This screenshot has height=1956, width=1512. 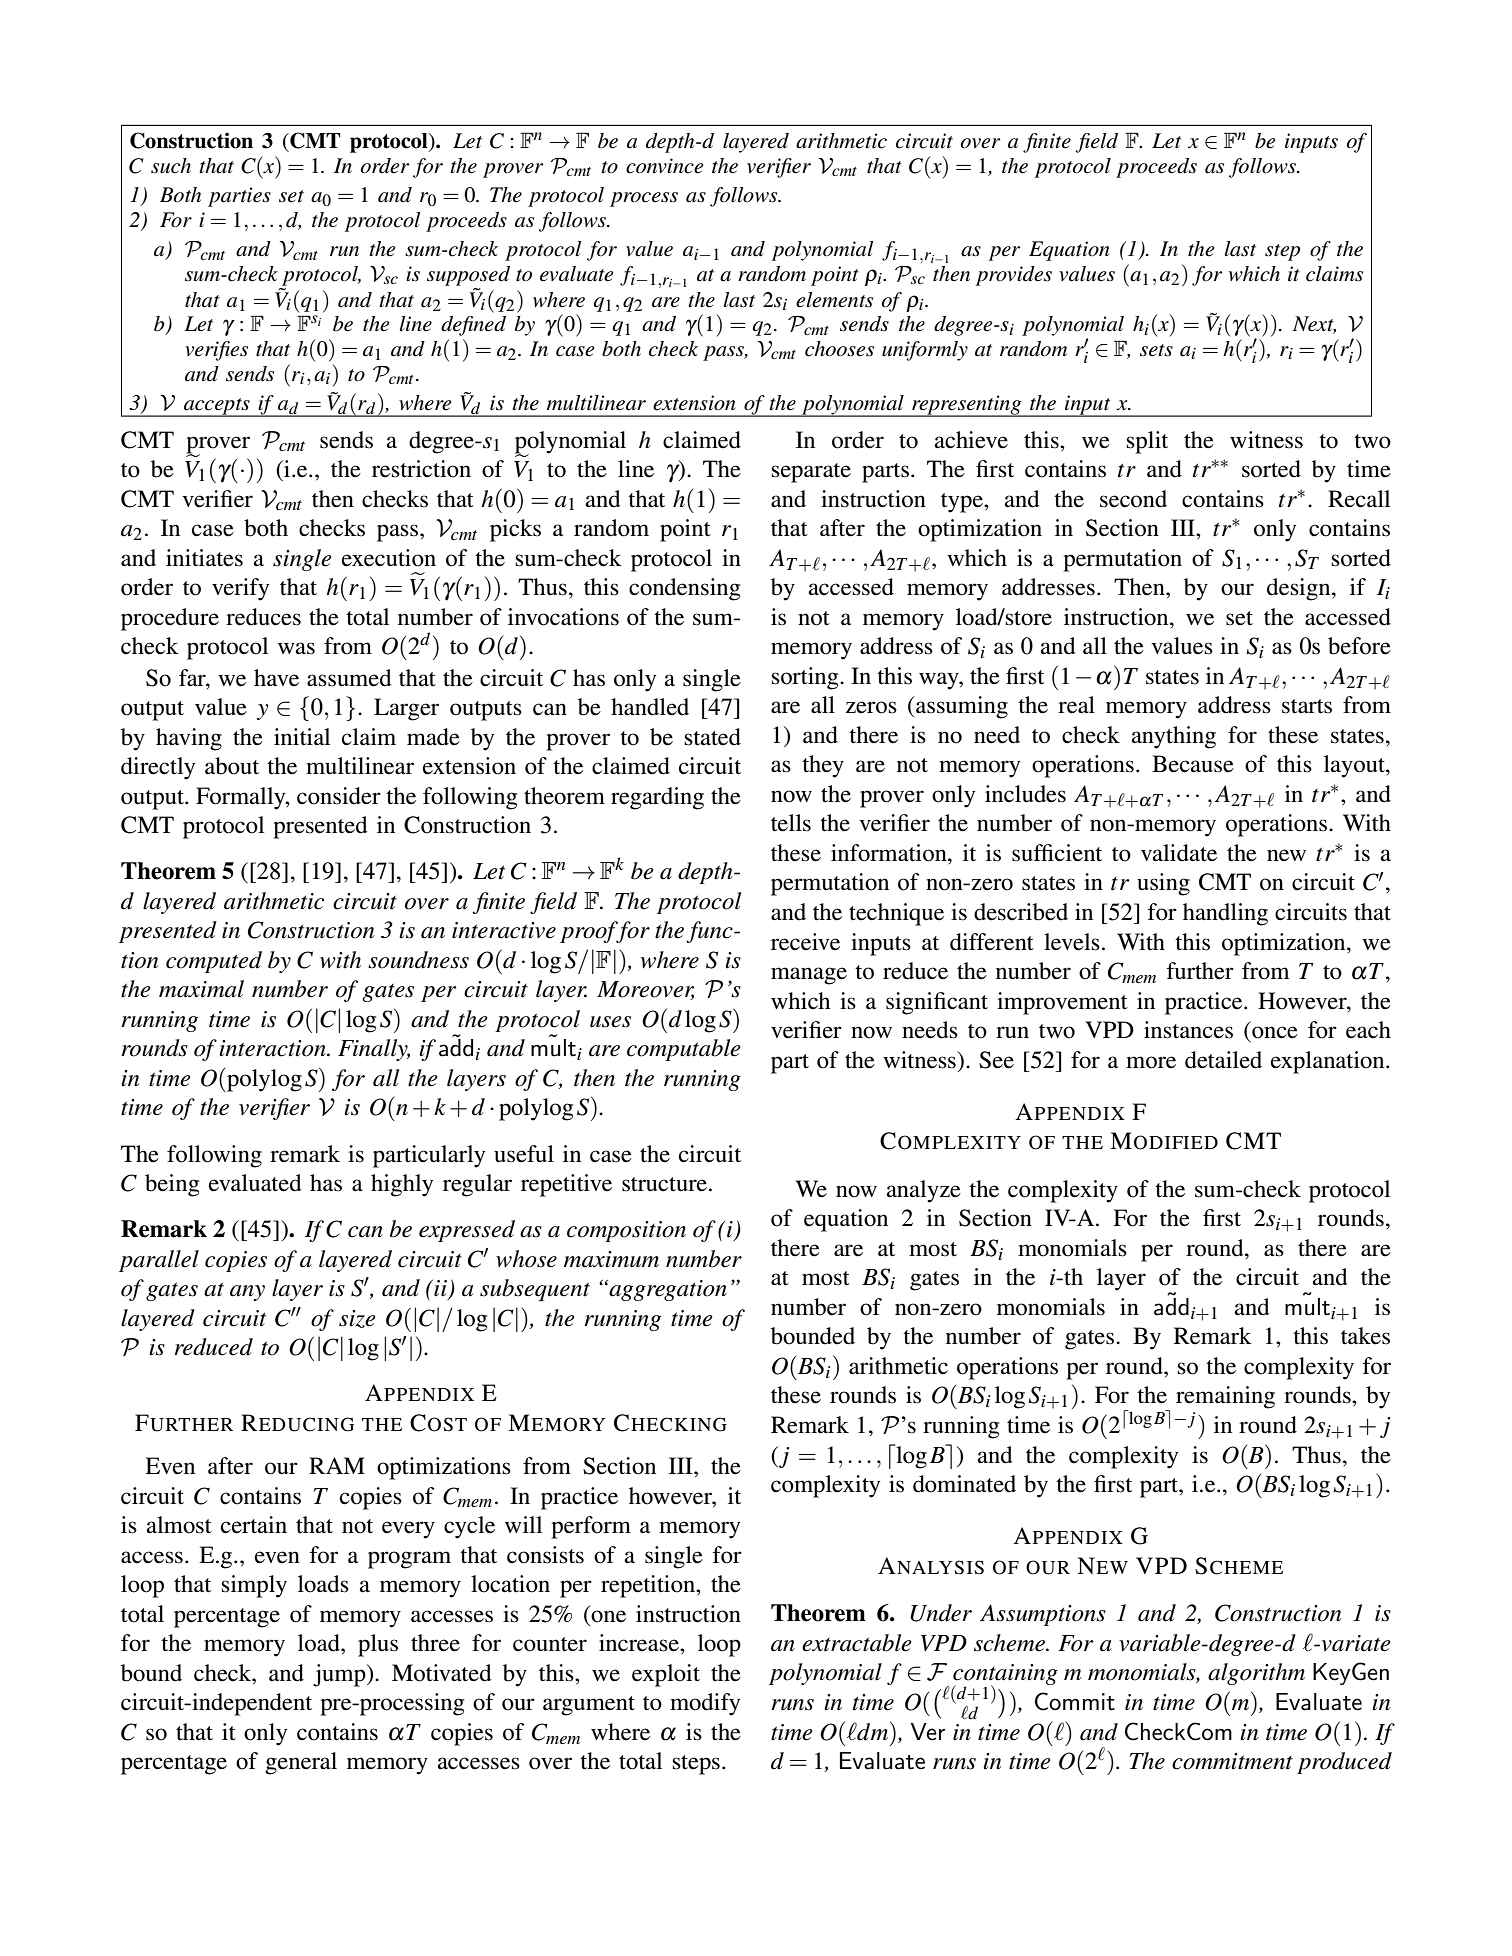 What do you see at coordinates (201, 989) in the screenshot?
I see `maximal` at bounding box center [201, 989].
